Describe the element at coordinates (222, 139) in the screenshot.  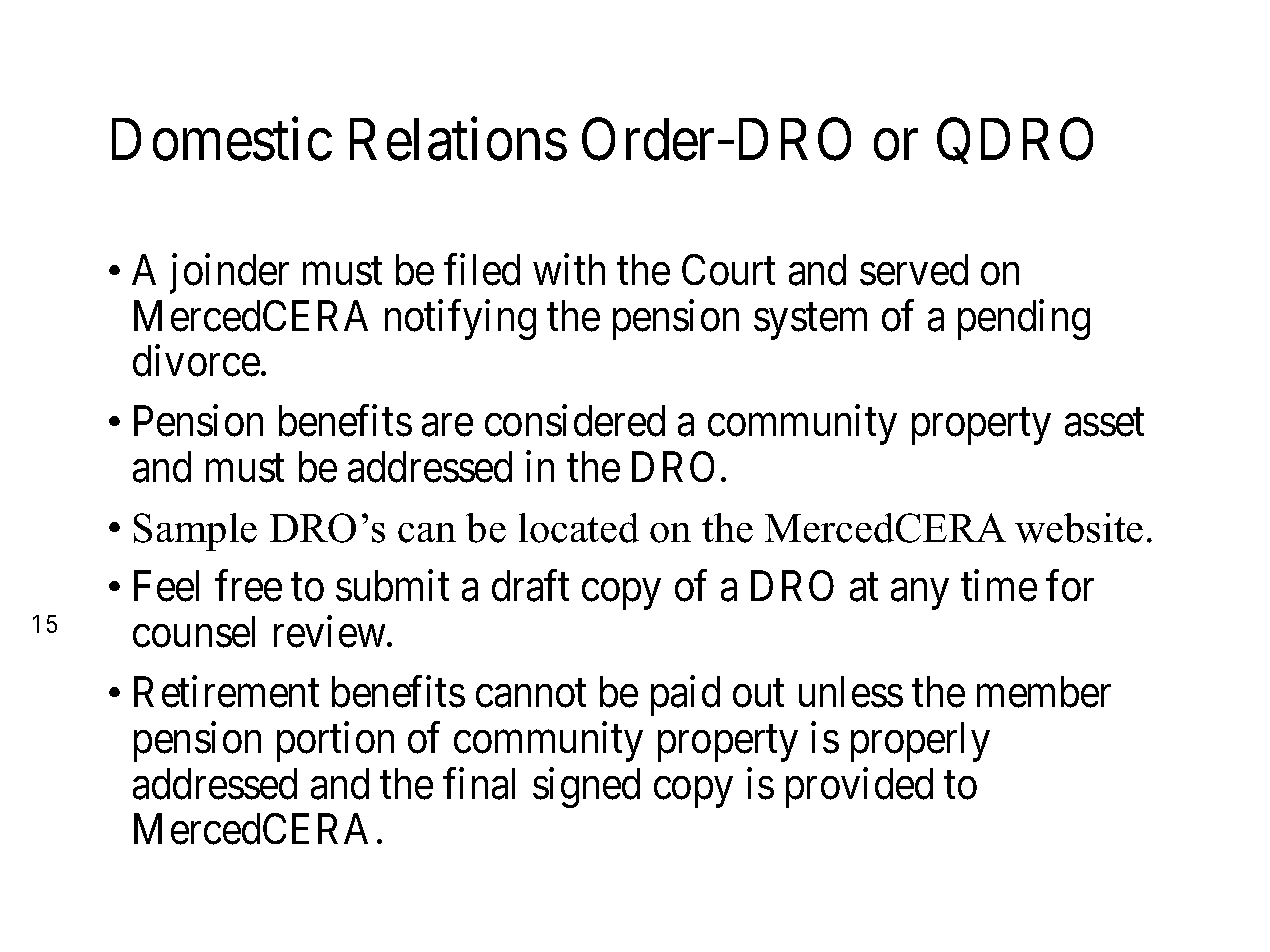
I see `Domestic` at that location.
